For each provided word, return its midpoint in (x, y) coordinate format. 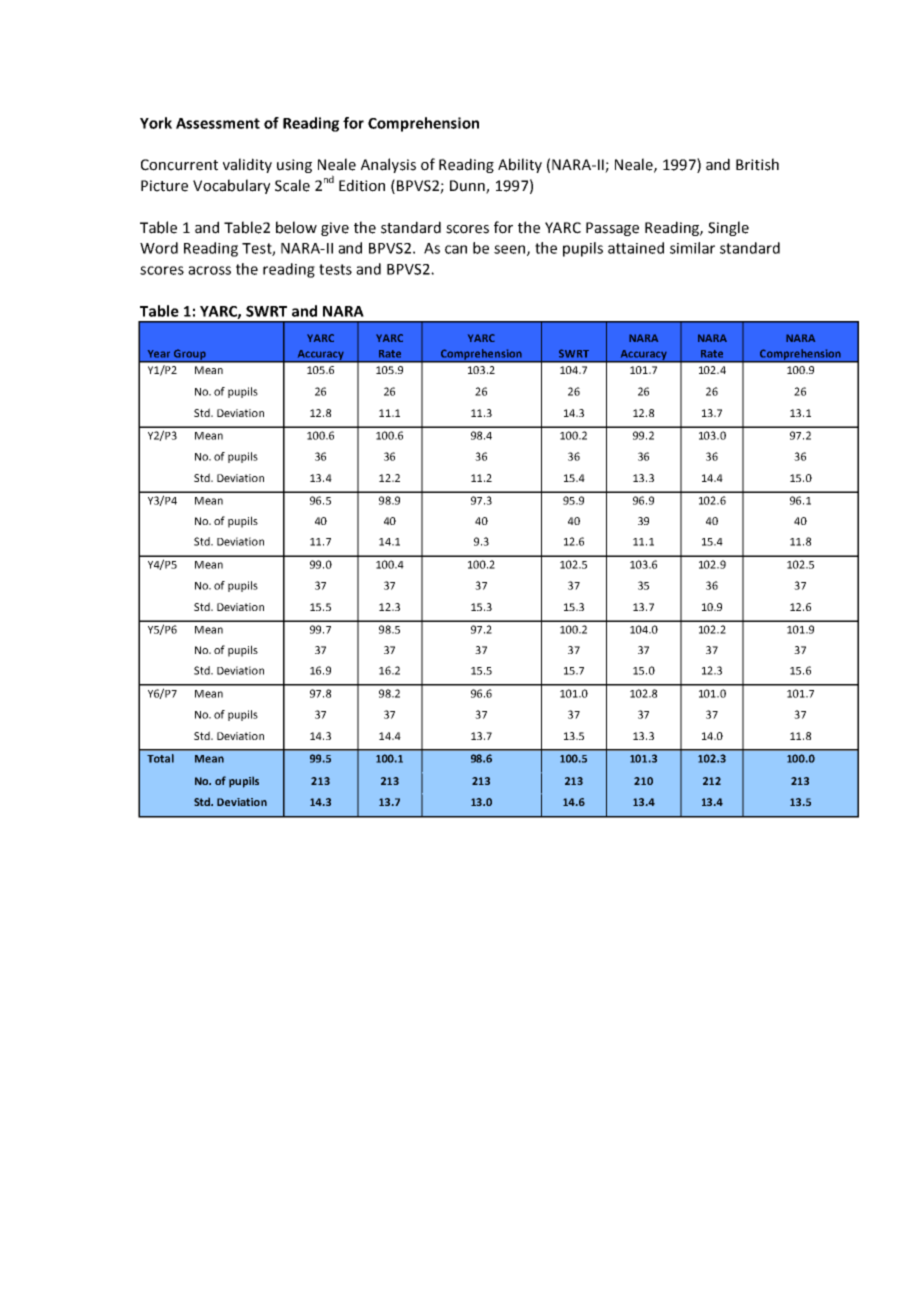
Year (159, 354)
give (335, 229)
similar (692, 248)
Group (190, 355)
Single (728, 228)
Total (160, 758)
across (209, 270)
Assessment (218, 123)
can (456, 249)
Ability (520, 165)
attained (636, 248)
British (757, 164)
